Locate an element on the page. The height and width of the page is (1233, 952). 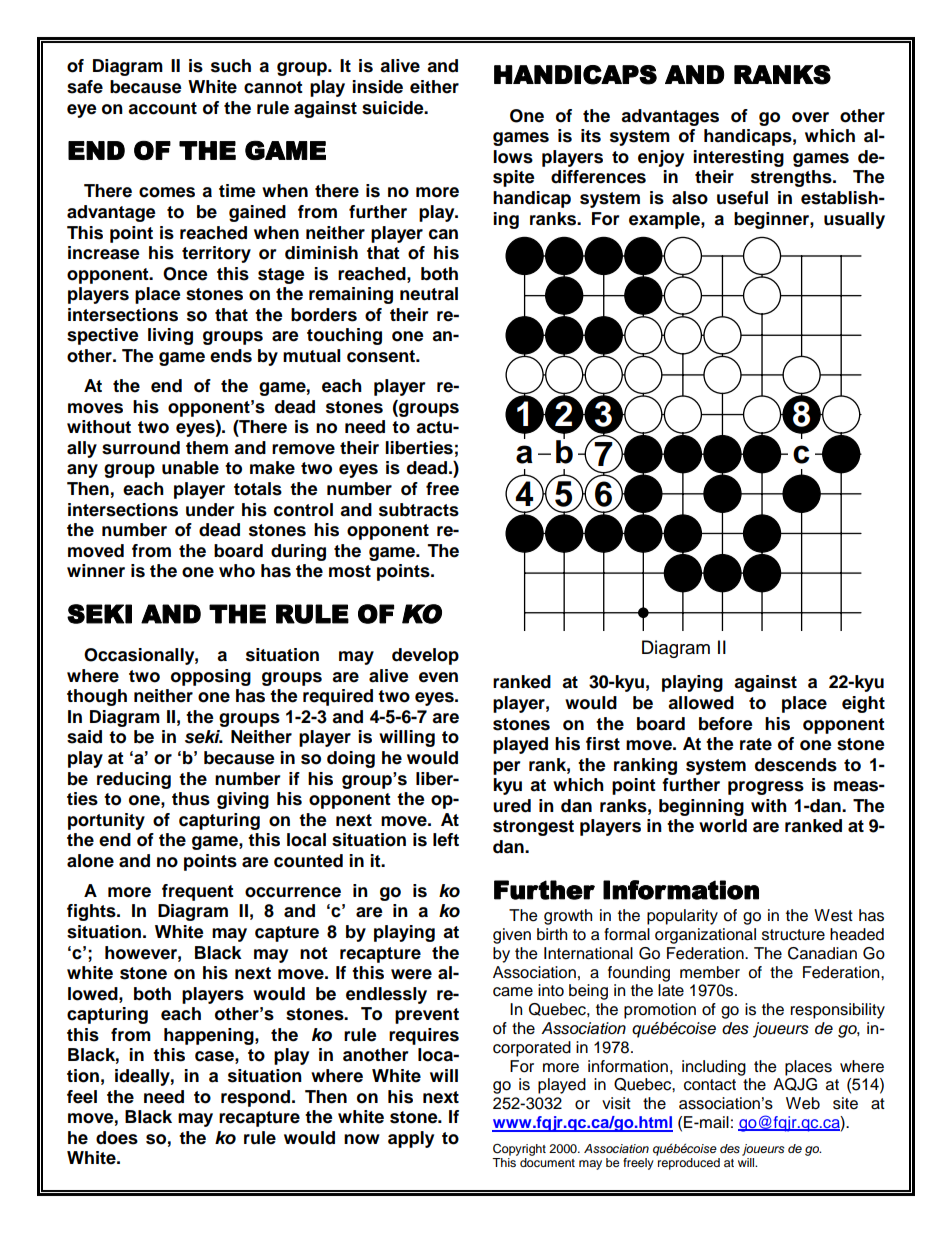
inside is located at coordinates (377, 87).
